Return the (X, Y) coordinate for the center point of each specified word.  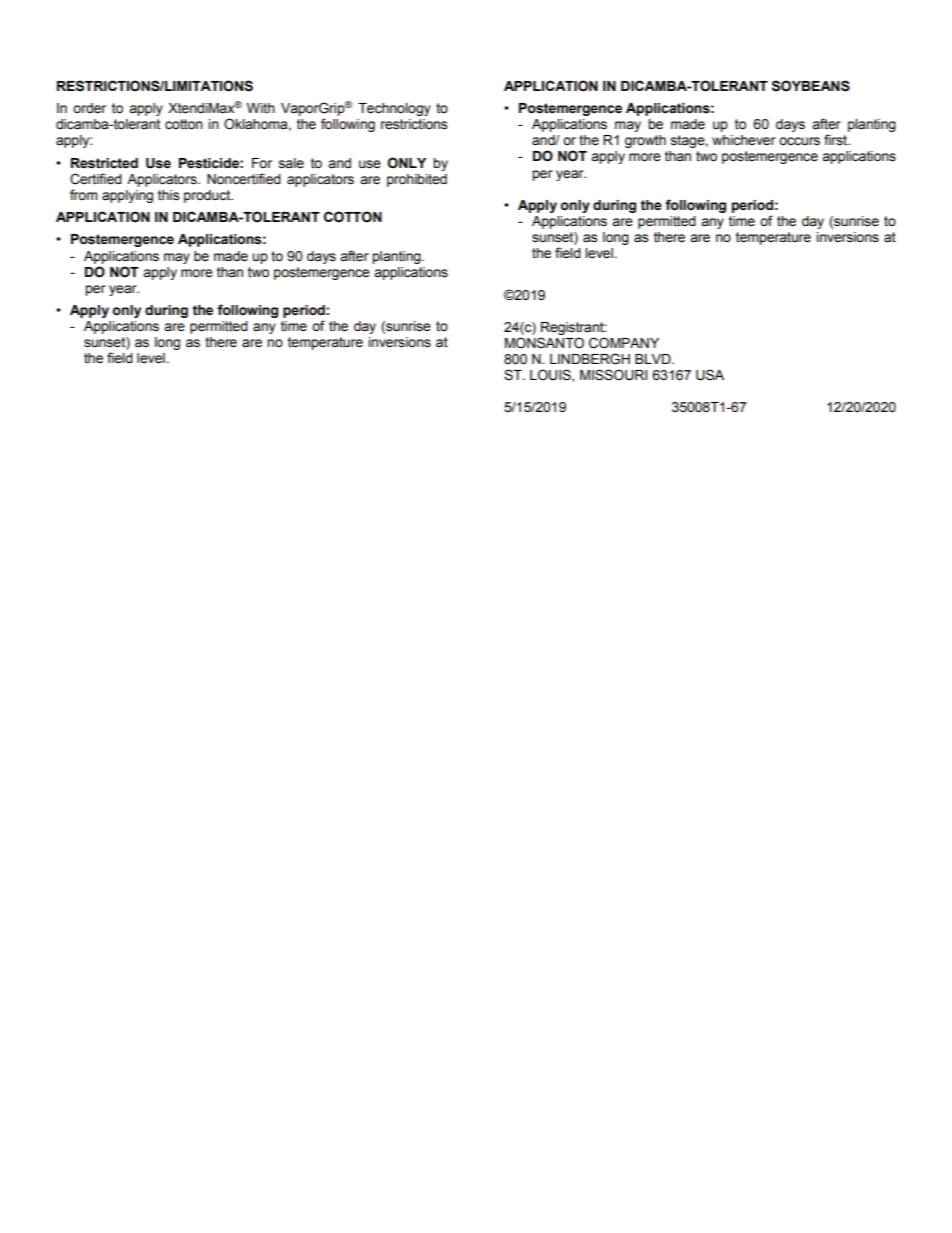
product (208, 196)
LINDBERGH (590, 359)
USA (710, 375)
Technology (394, 109)
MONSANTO (544, 343)
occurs (799, 141)
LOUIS (551, 375)
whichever (744, 140)
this (168, 195)
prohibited (417, 180)
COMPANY (624, 343)
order (89, 108)
